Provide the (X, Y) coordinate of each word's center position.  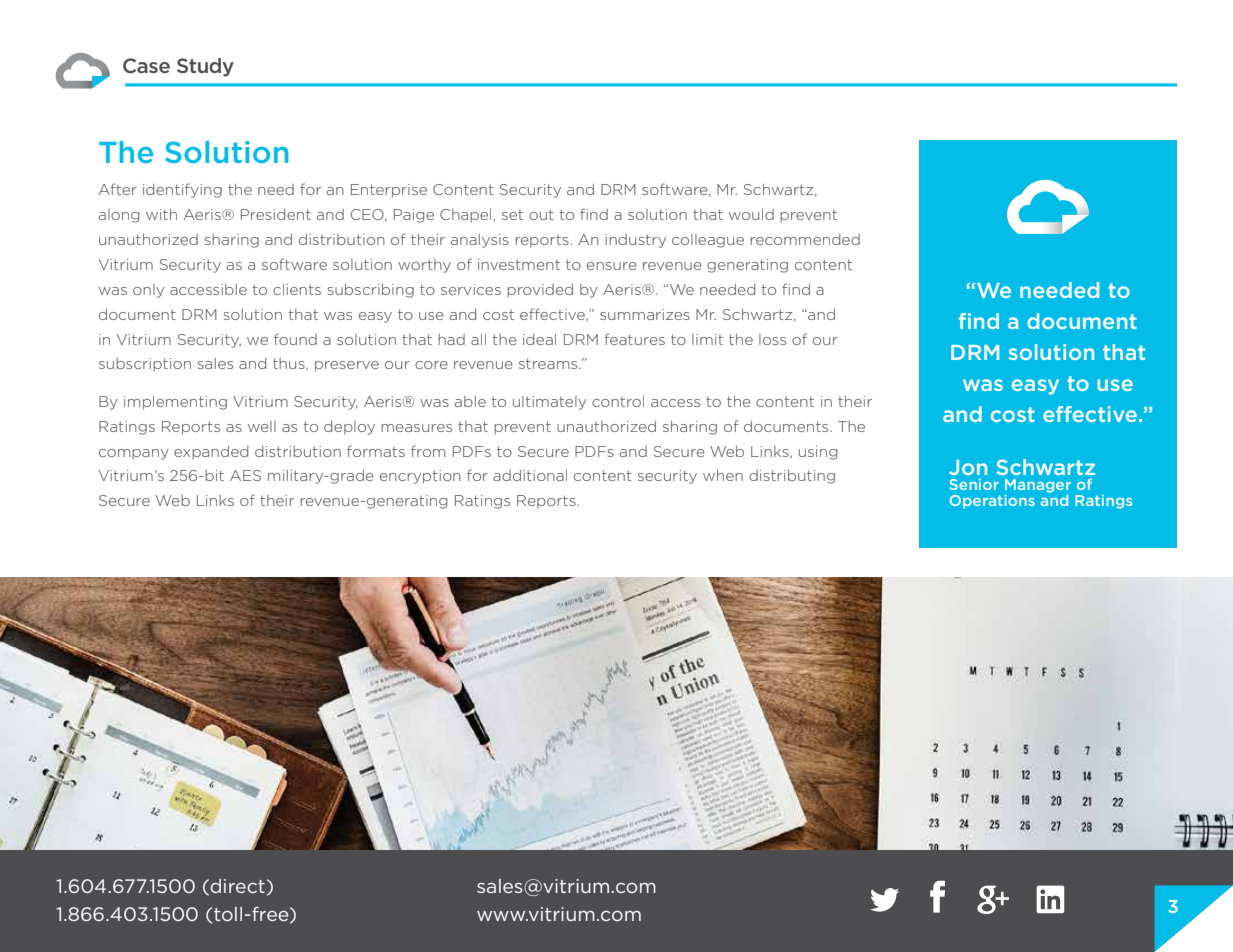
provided (540, 291)
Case (146, 65)
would (751, 214)
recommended (805, 239)
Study (205, 67)
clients (297, 289)
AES (245, 475)
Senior (974, 484)
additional (530, 475)
